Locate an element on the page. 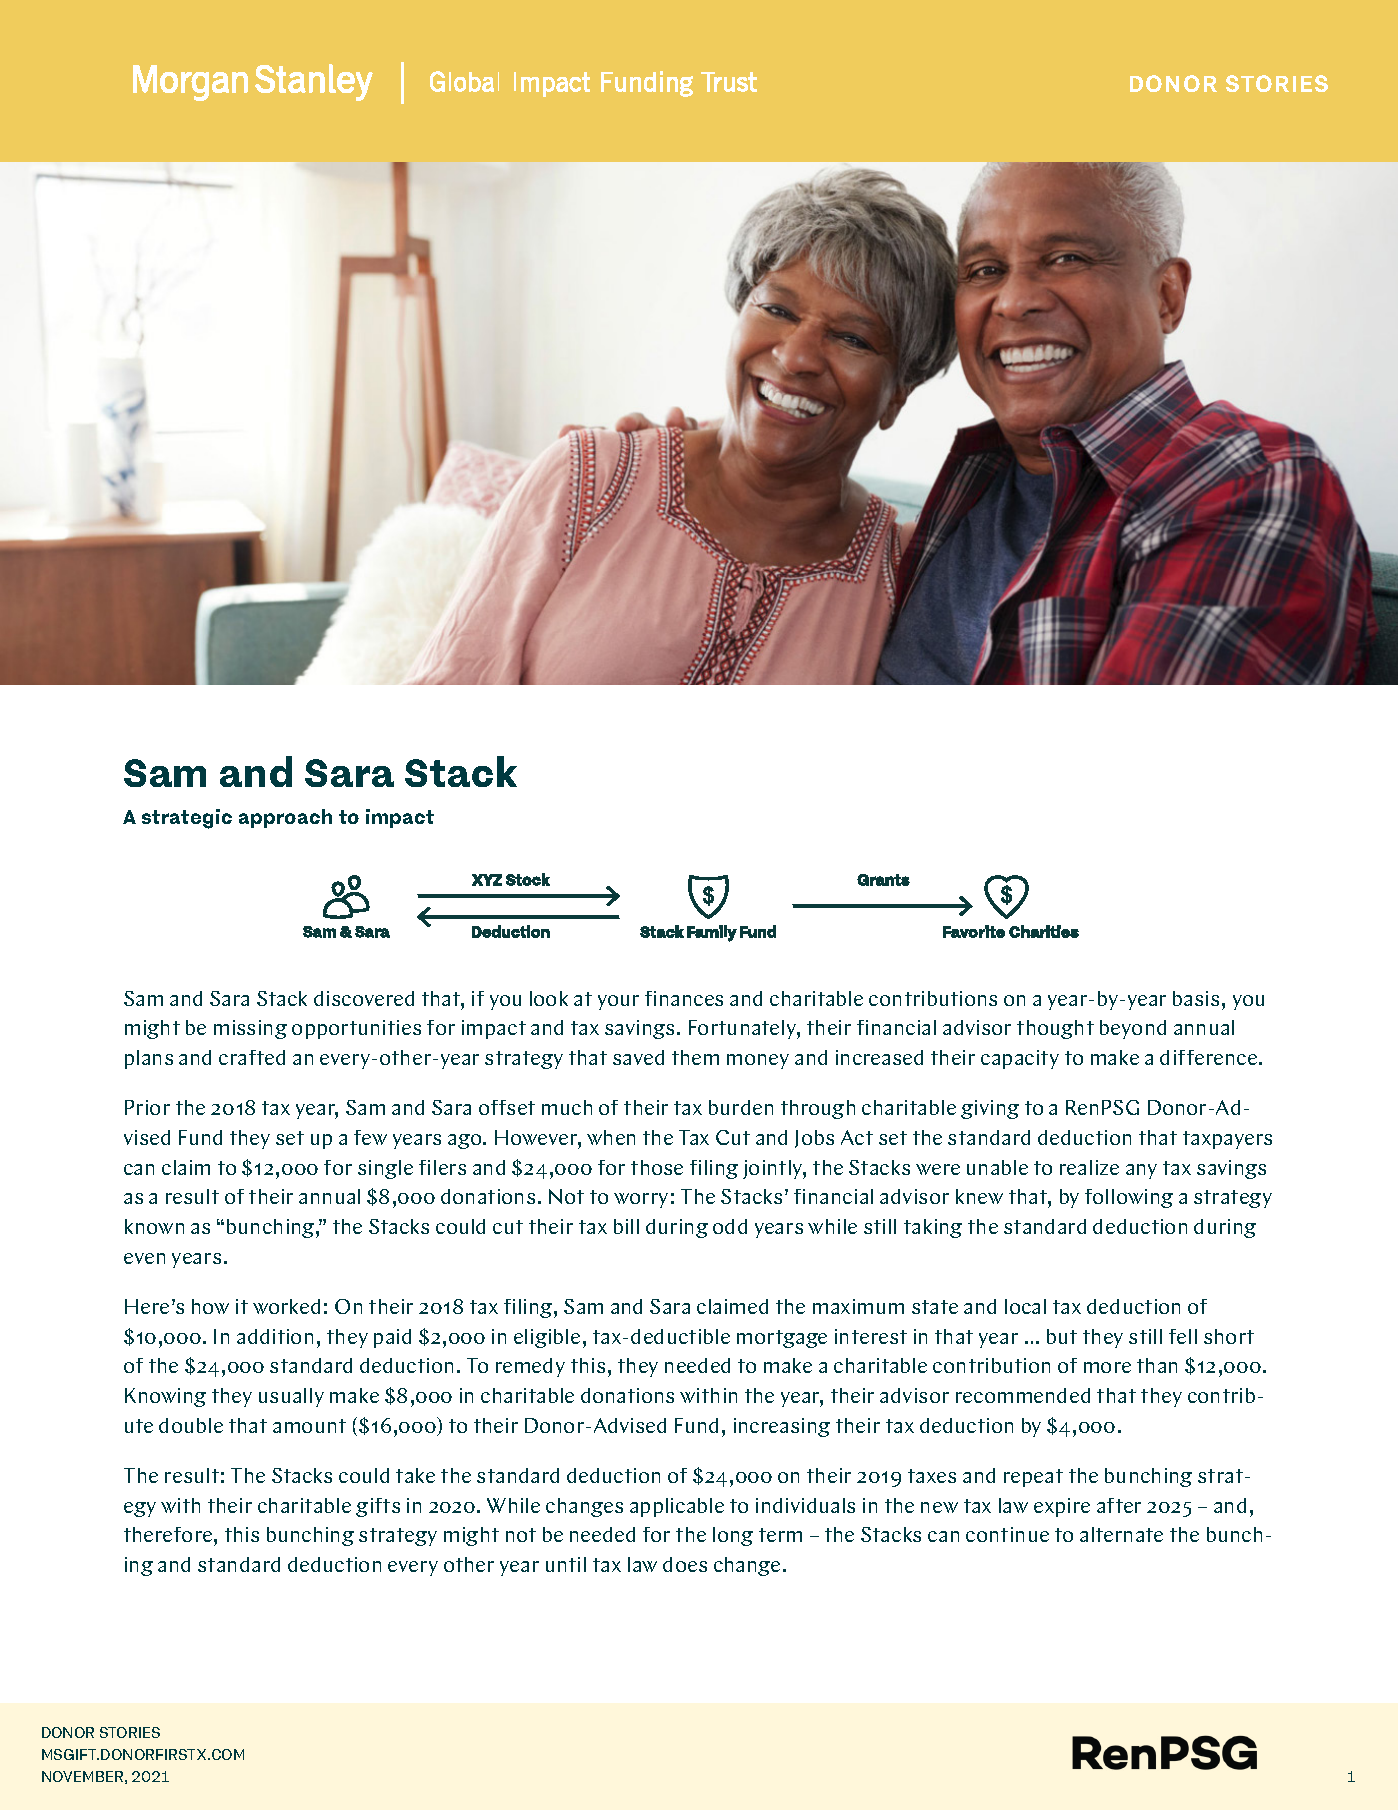  alternate is located at coordinates (1121, 1534).
